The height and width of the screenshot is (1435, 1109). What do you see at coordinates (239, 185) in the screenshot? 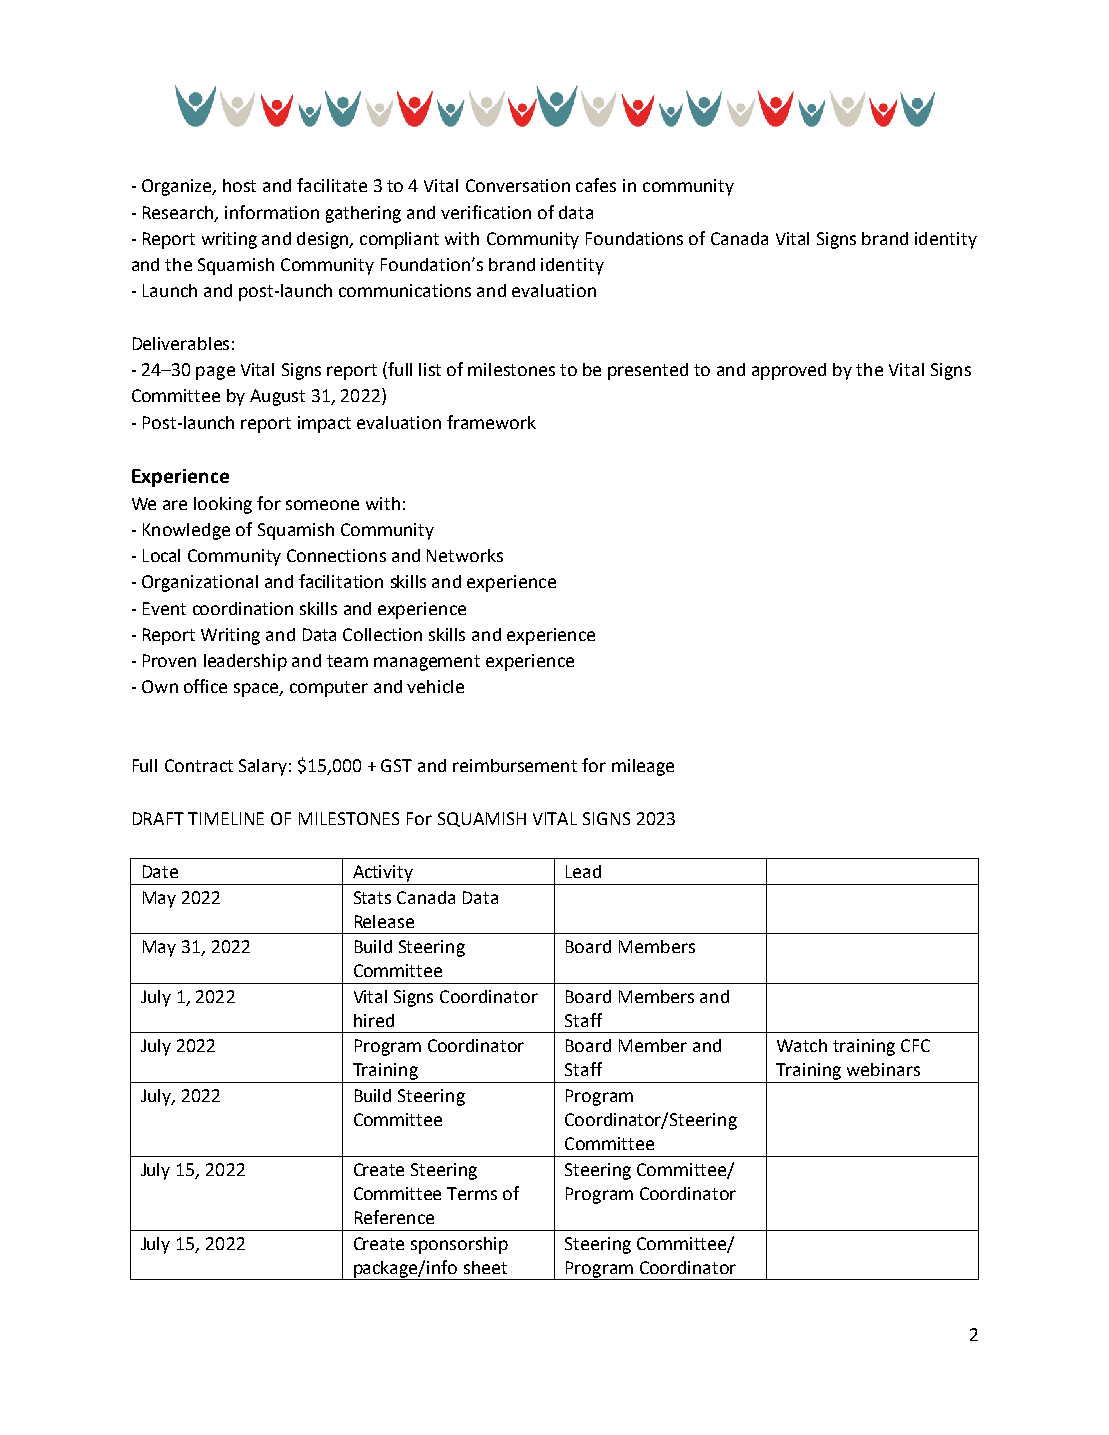
I see `host` at bounding box center [239, 185].
